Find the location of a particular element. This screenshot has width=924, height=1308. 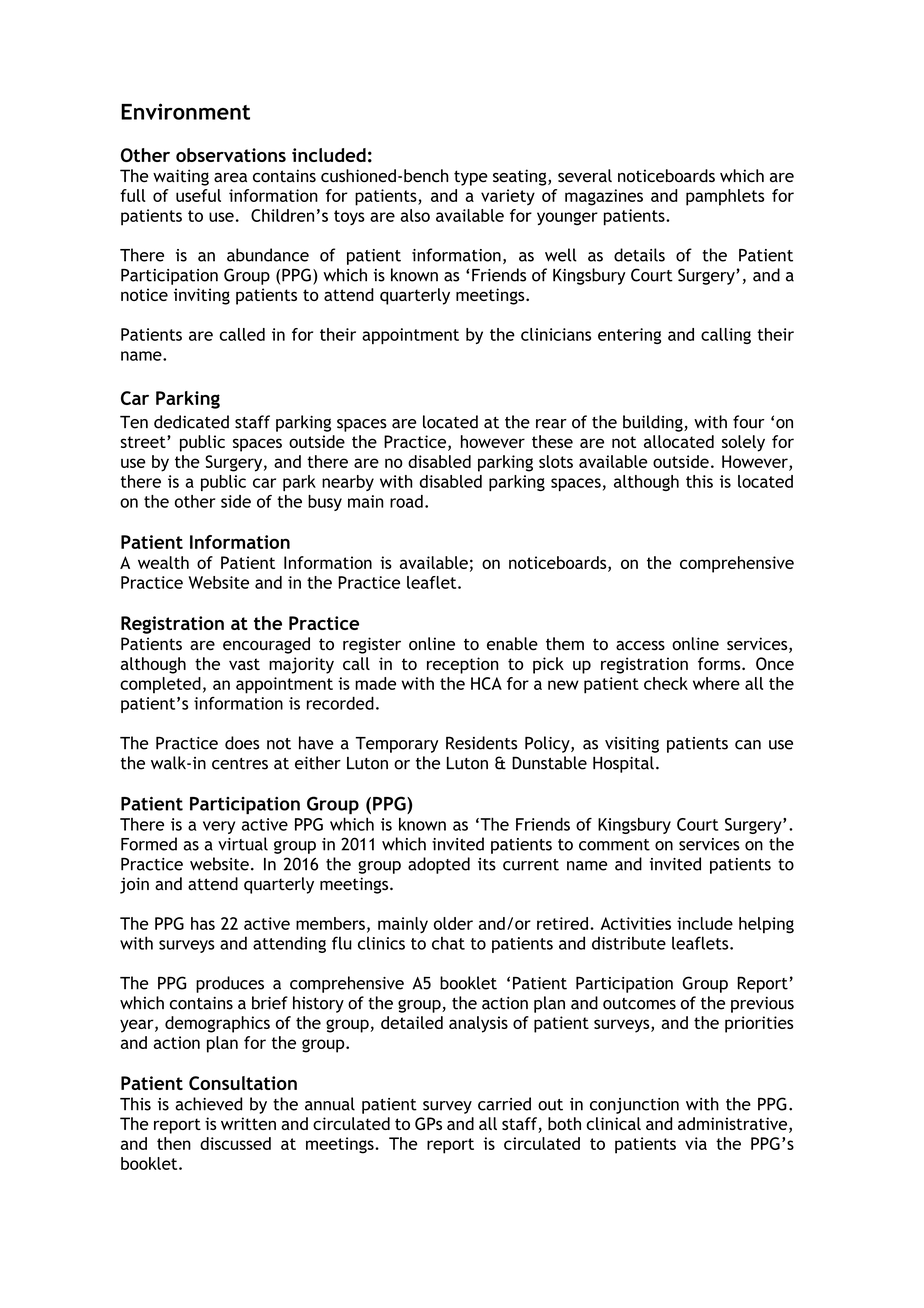

older is located at coordinates (453, 923).
